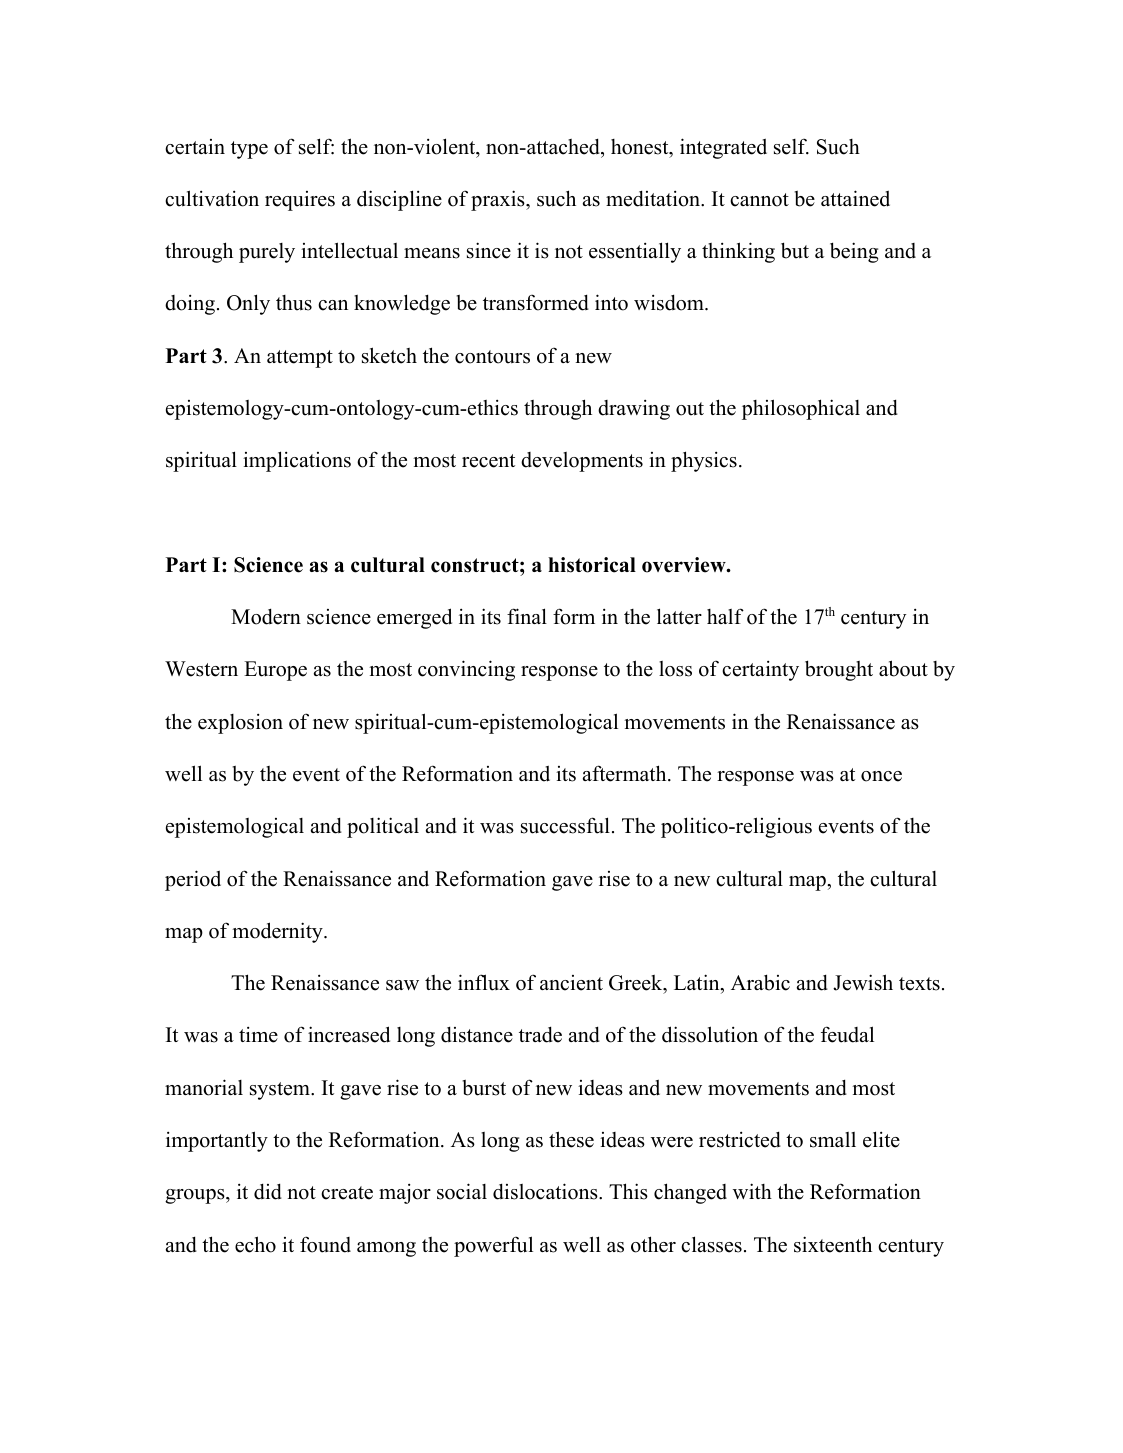 The height and width of the image is (1453, 1123). I want to click on praxis, so click(499, 200).
